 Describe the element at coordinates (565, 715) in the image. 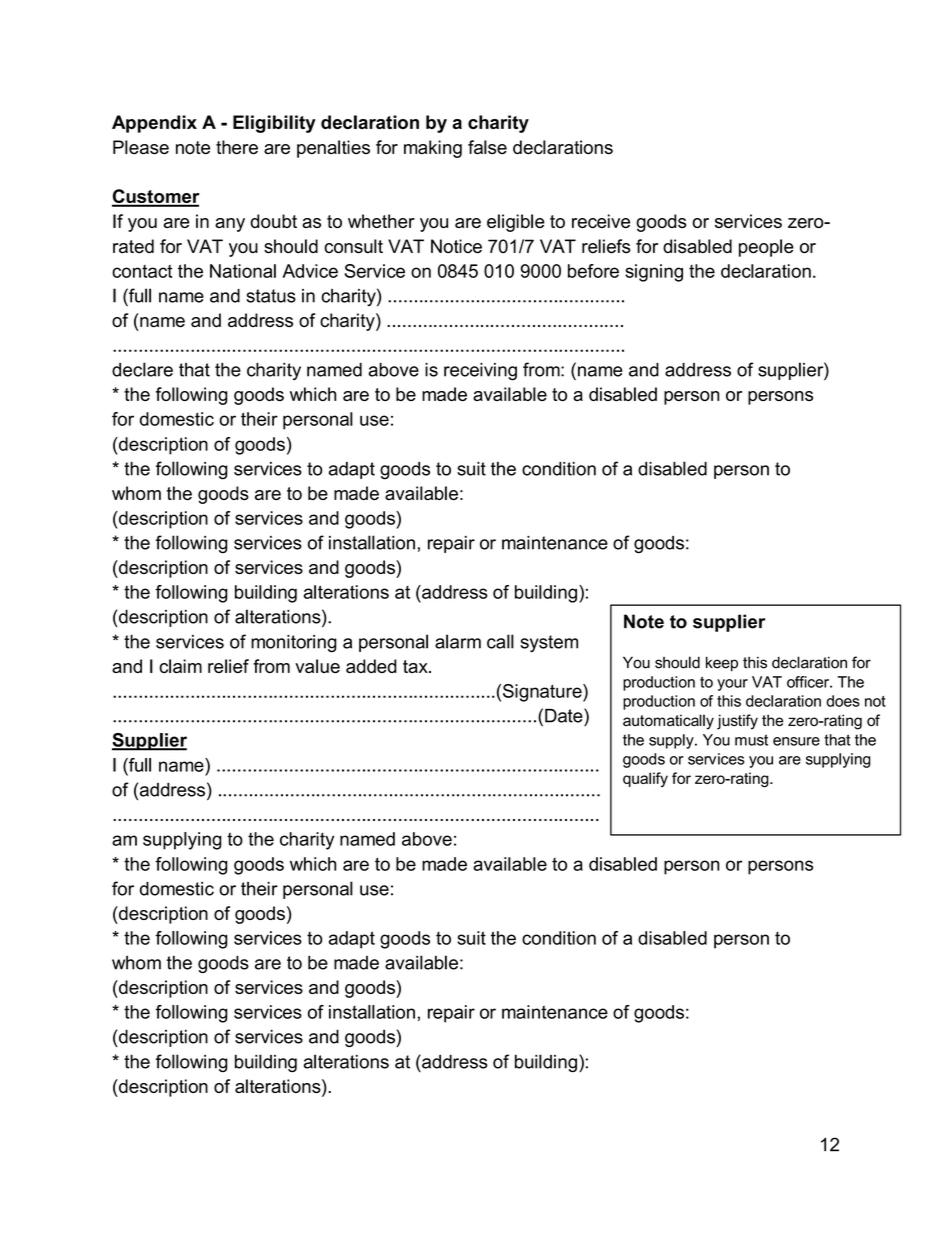

I see `Date` at that location.
